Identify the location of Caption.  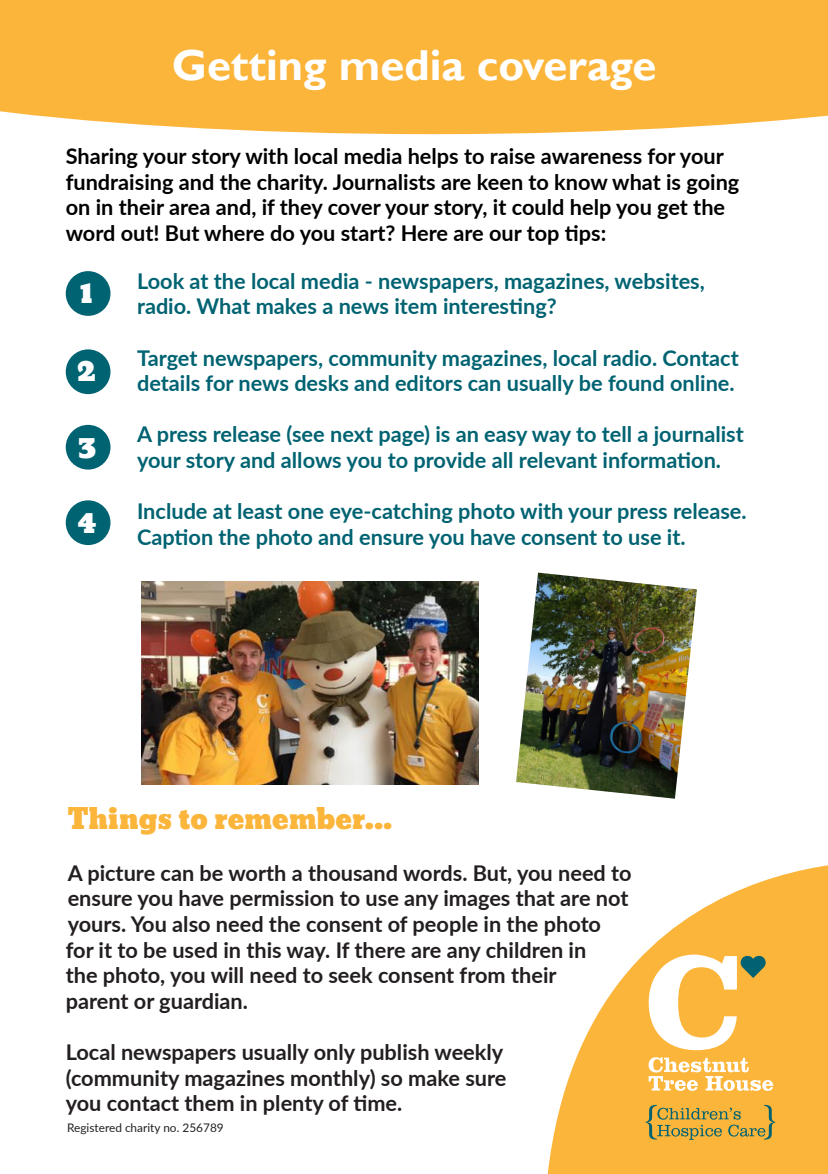
(175, 539).
